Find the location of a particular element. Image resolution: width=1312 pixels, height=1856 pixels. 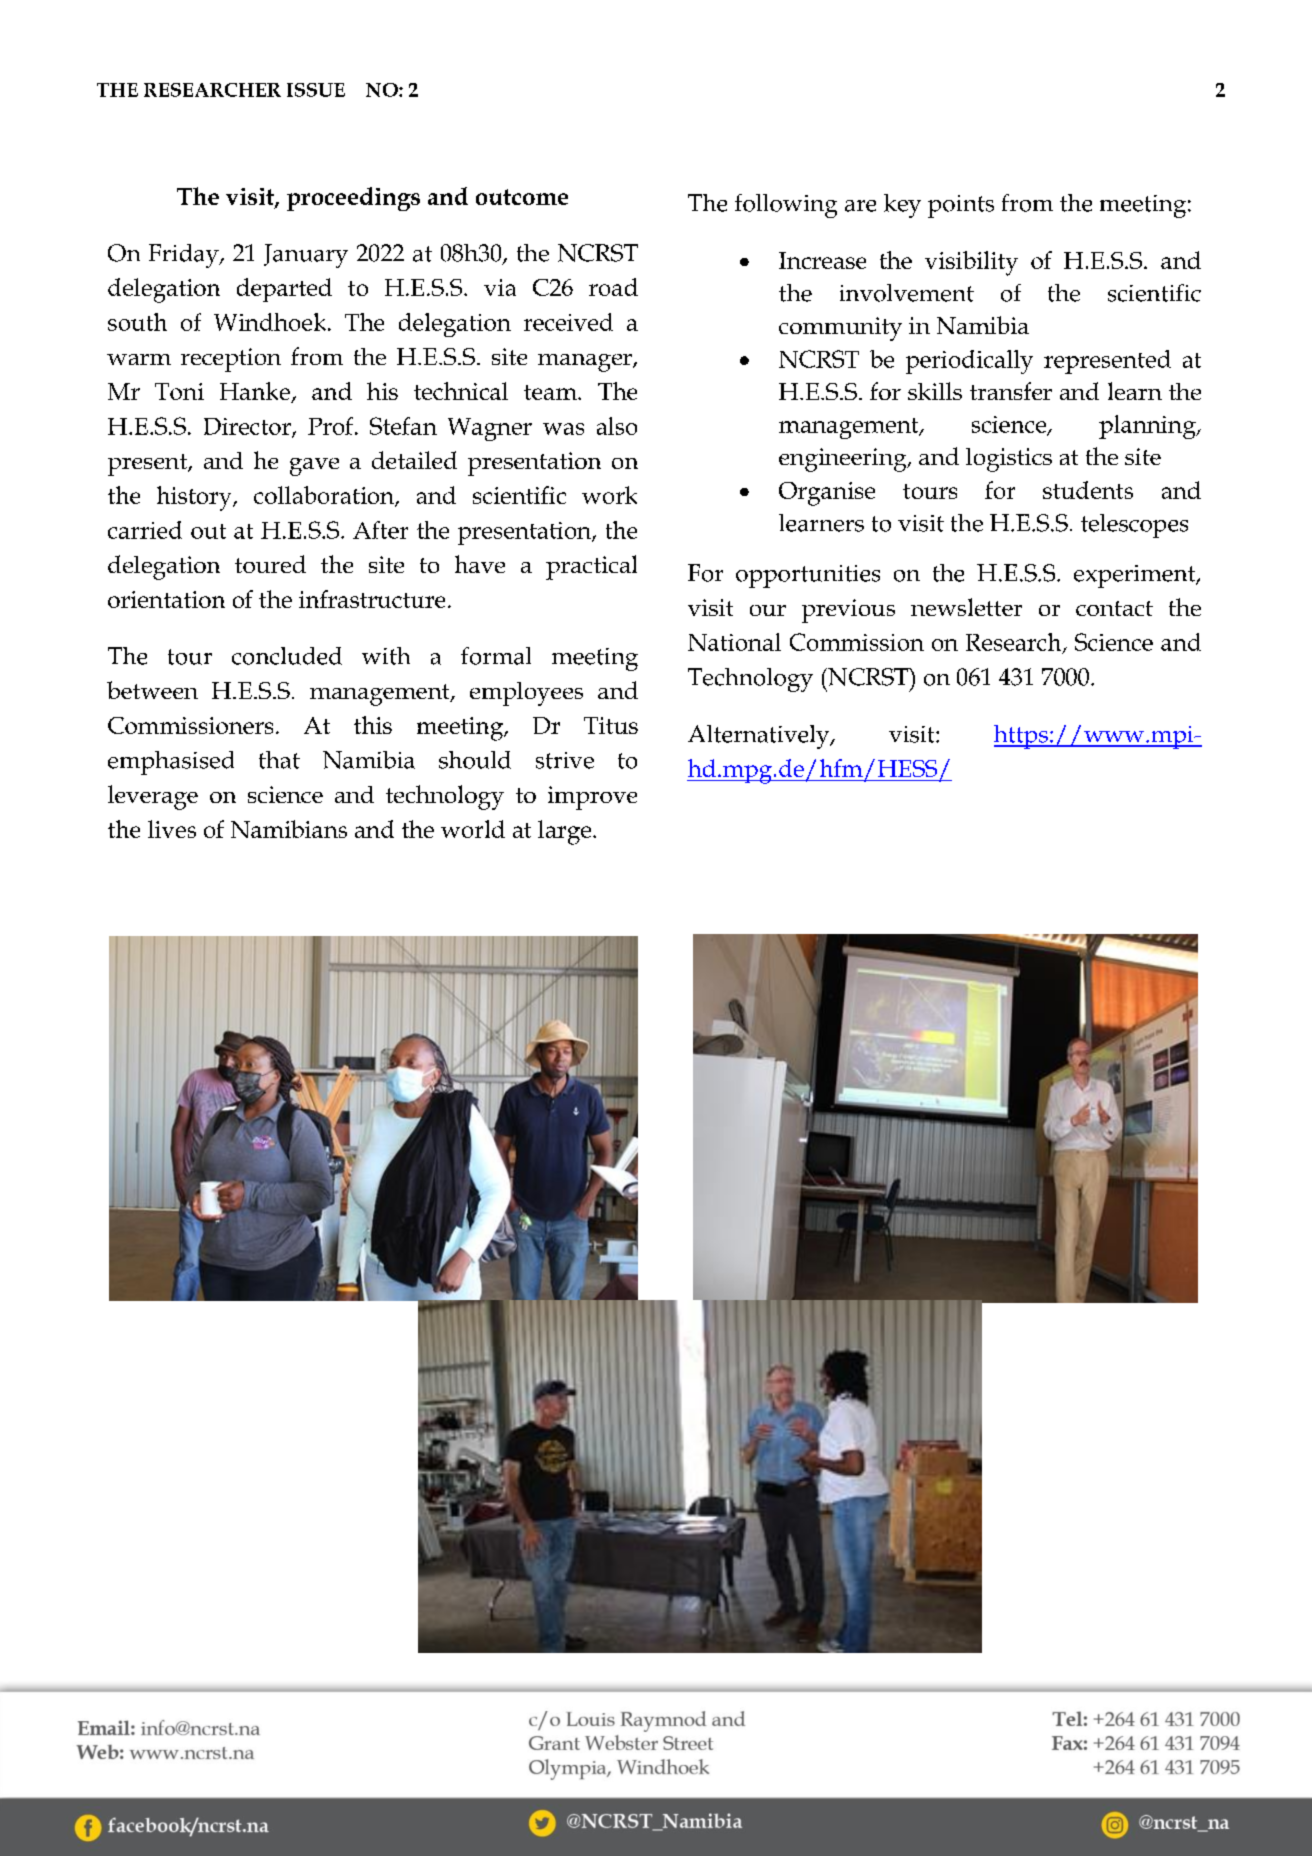

road is located at coordinates (613, 287).
